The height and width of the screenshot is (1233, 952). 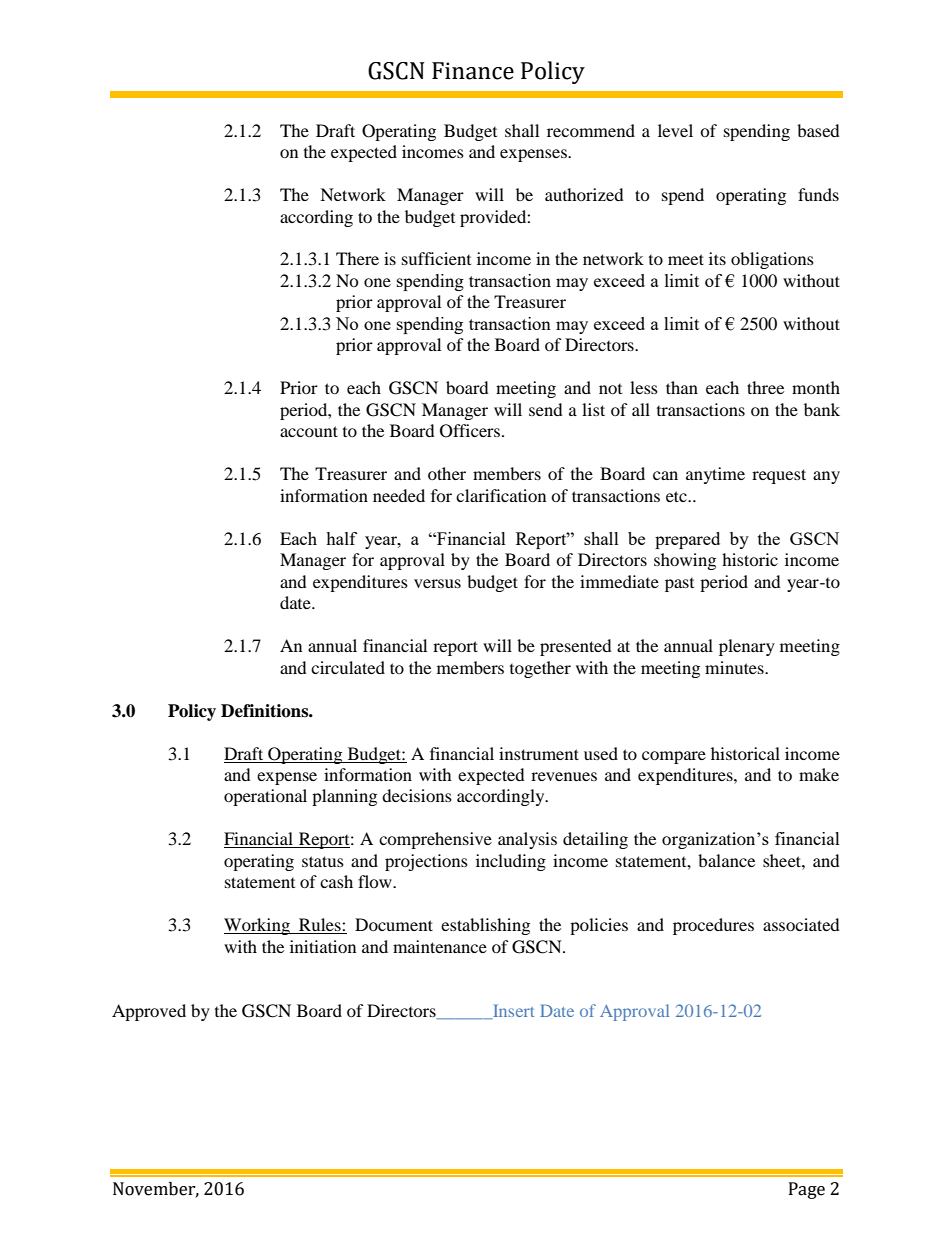 I want to click on Working, so click(x=258, y=926).
